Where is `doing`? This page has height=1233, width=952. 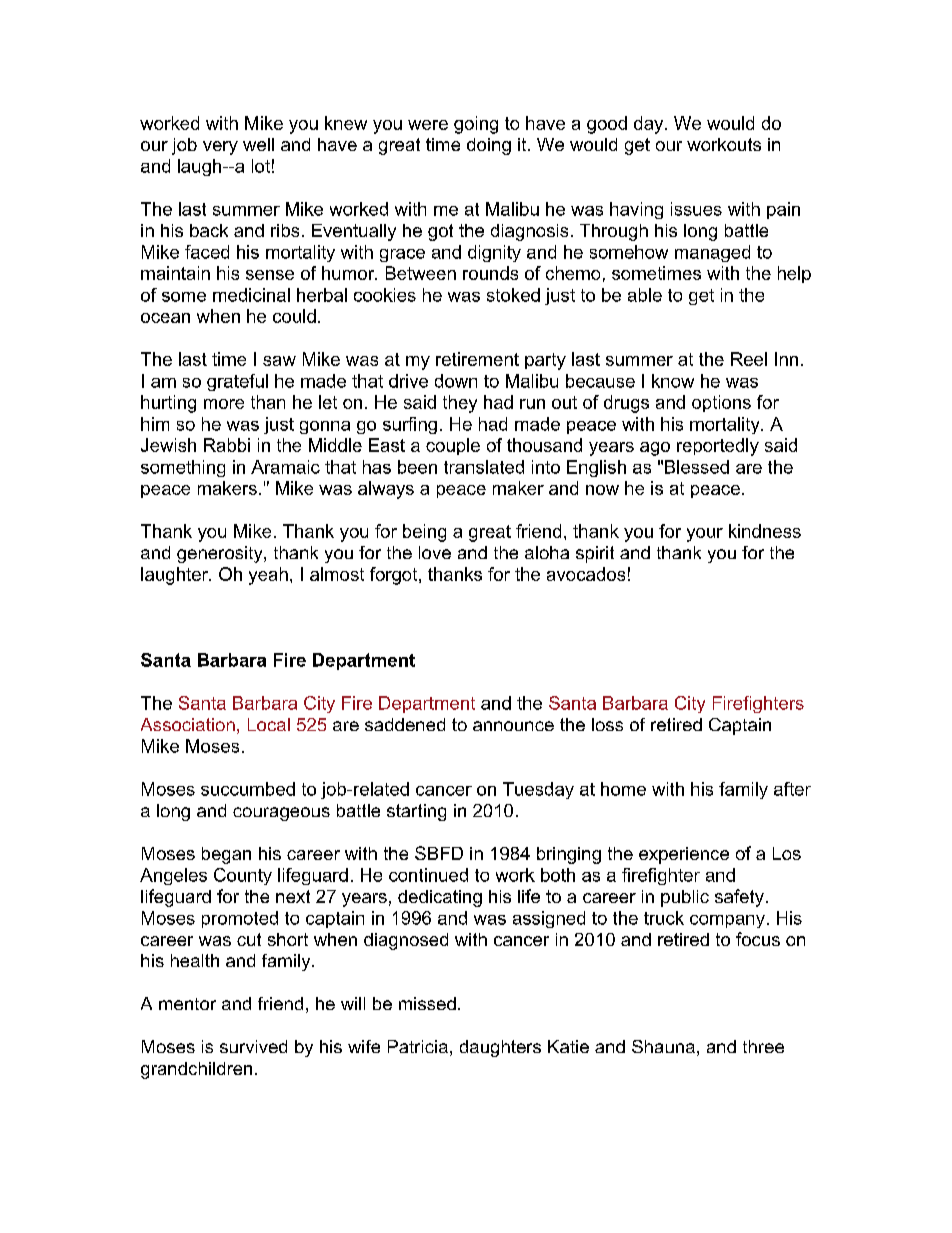
doing is located at coordinates (489, 146).
